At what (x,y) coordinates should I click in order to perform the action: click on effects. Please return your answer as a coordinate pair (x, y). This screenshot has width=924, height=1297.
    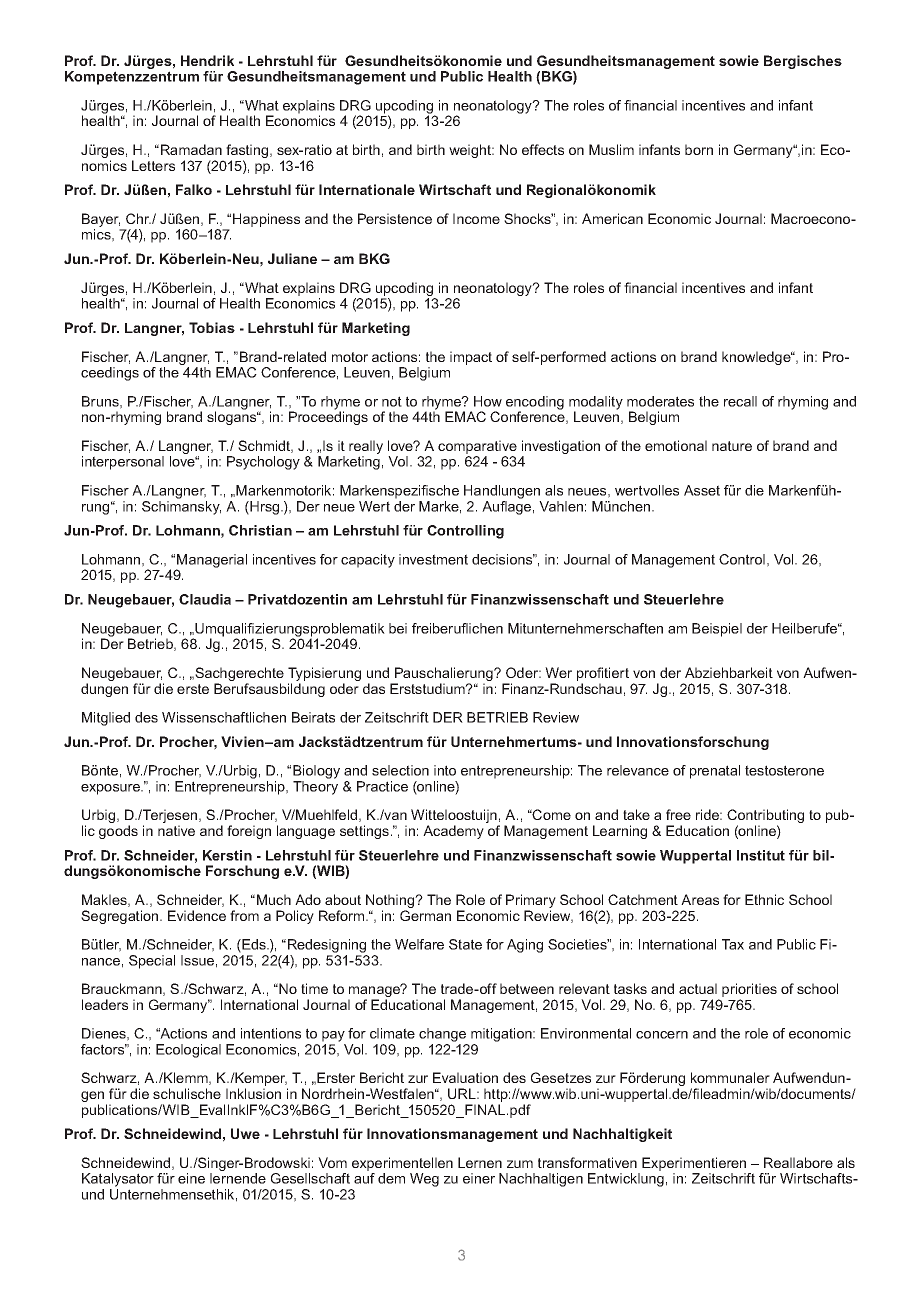
    Looking at the image, I should click on (543, 149).
